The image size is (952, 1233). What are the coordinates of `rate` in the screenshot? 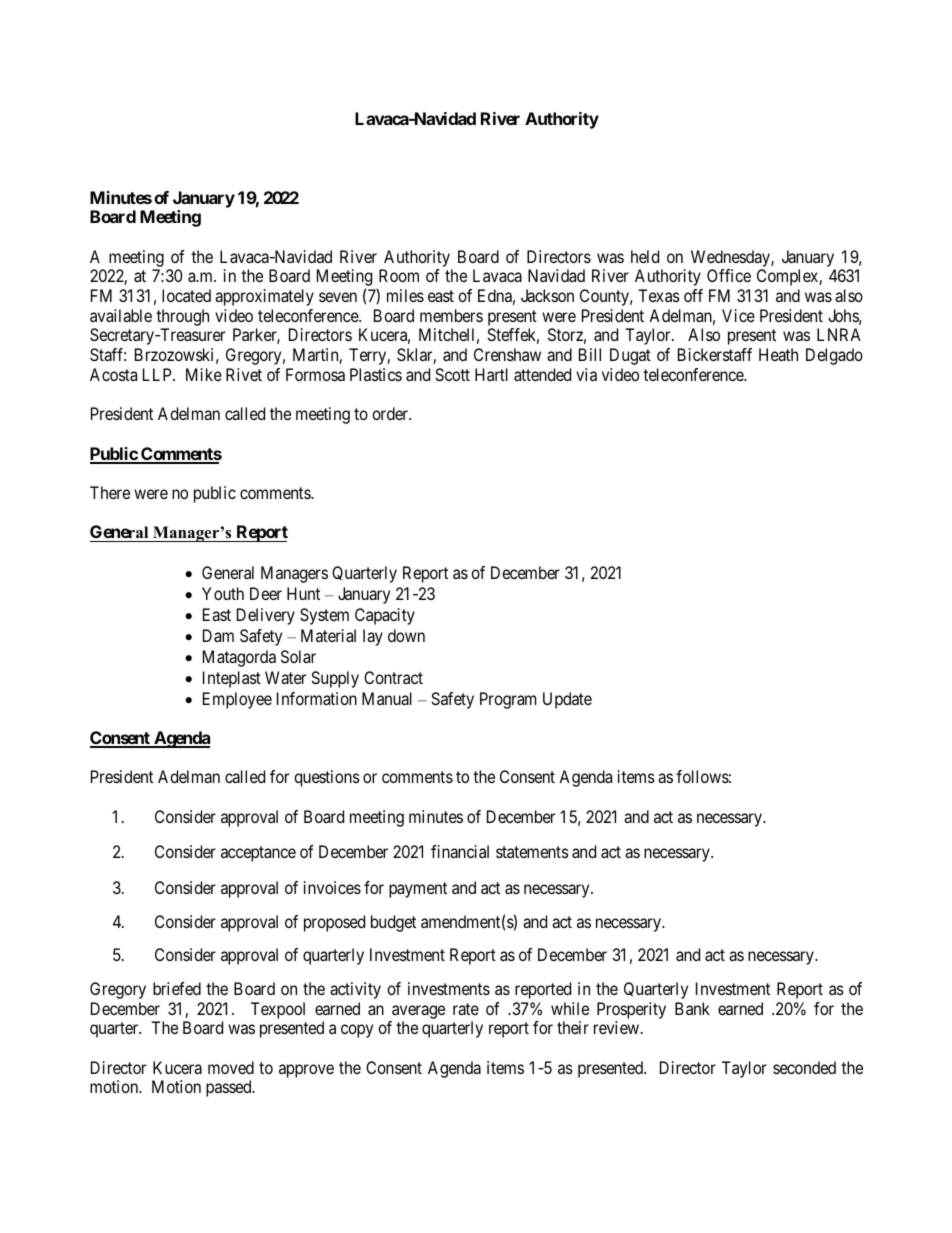 It's located at (466, 1009).
